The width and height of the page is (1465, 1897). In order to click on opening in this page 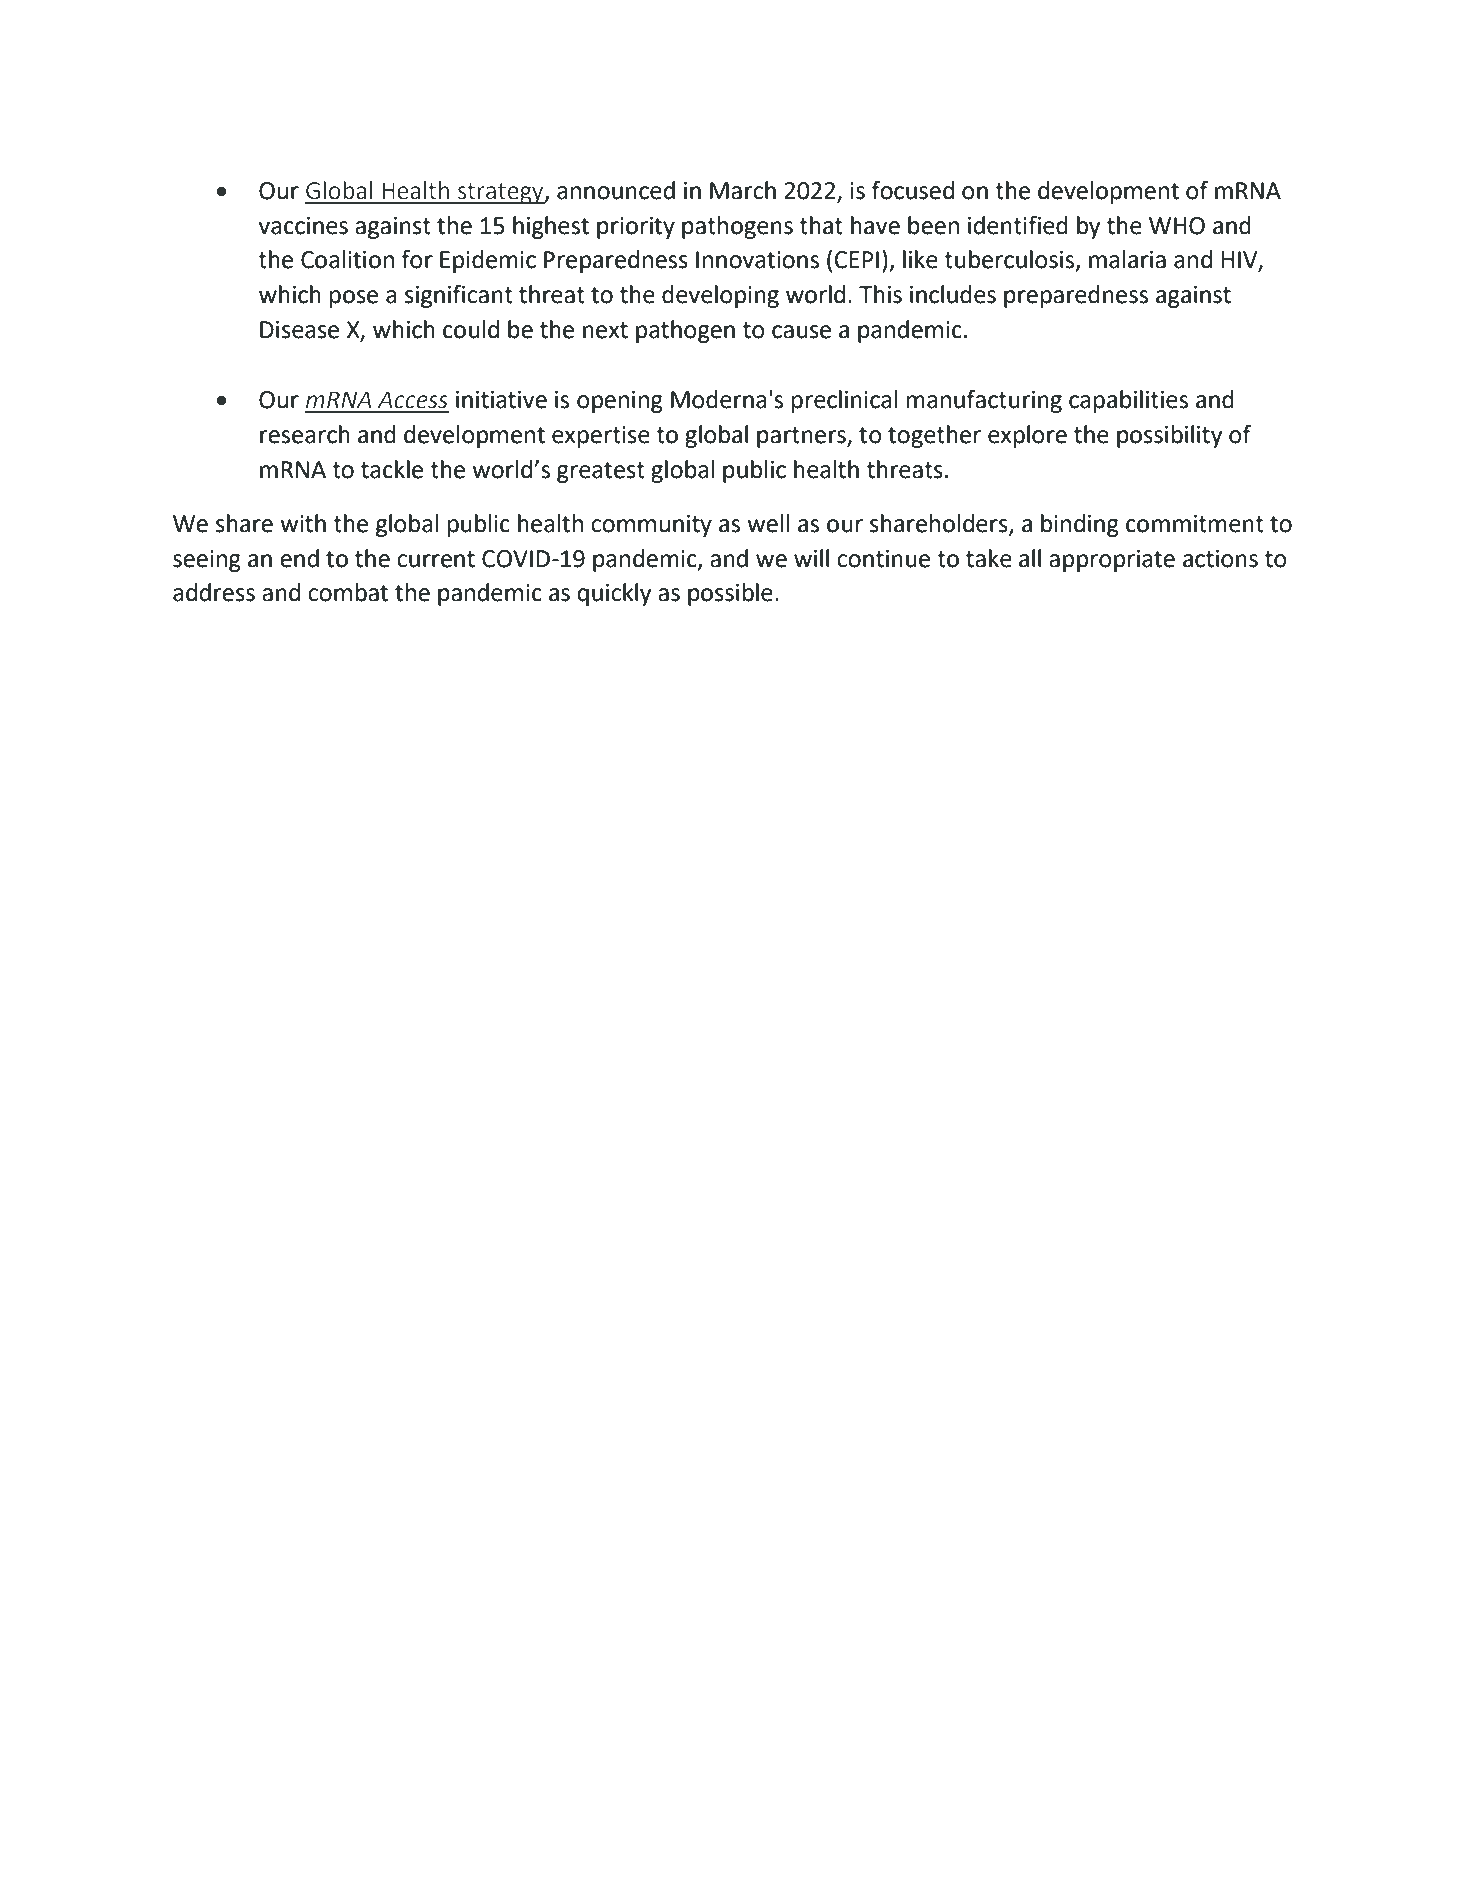, I will do `click(620, 402)`.
